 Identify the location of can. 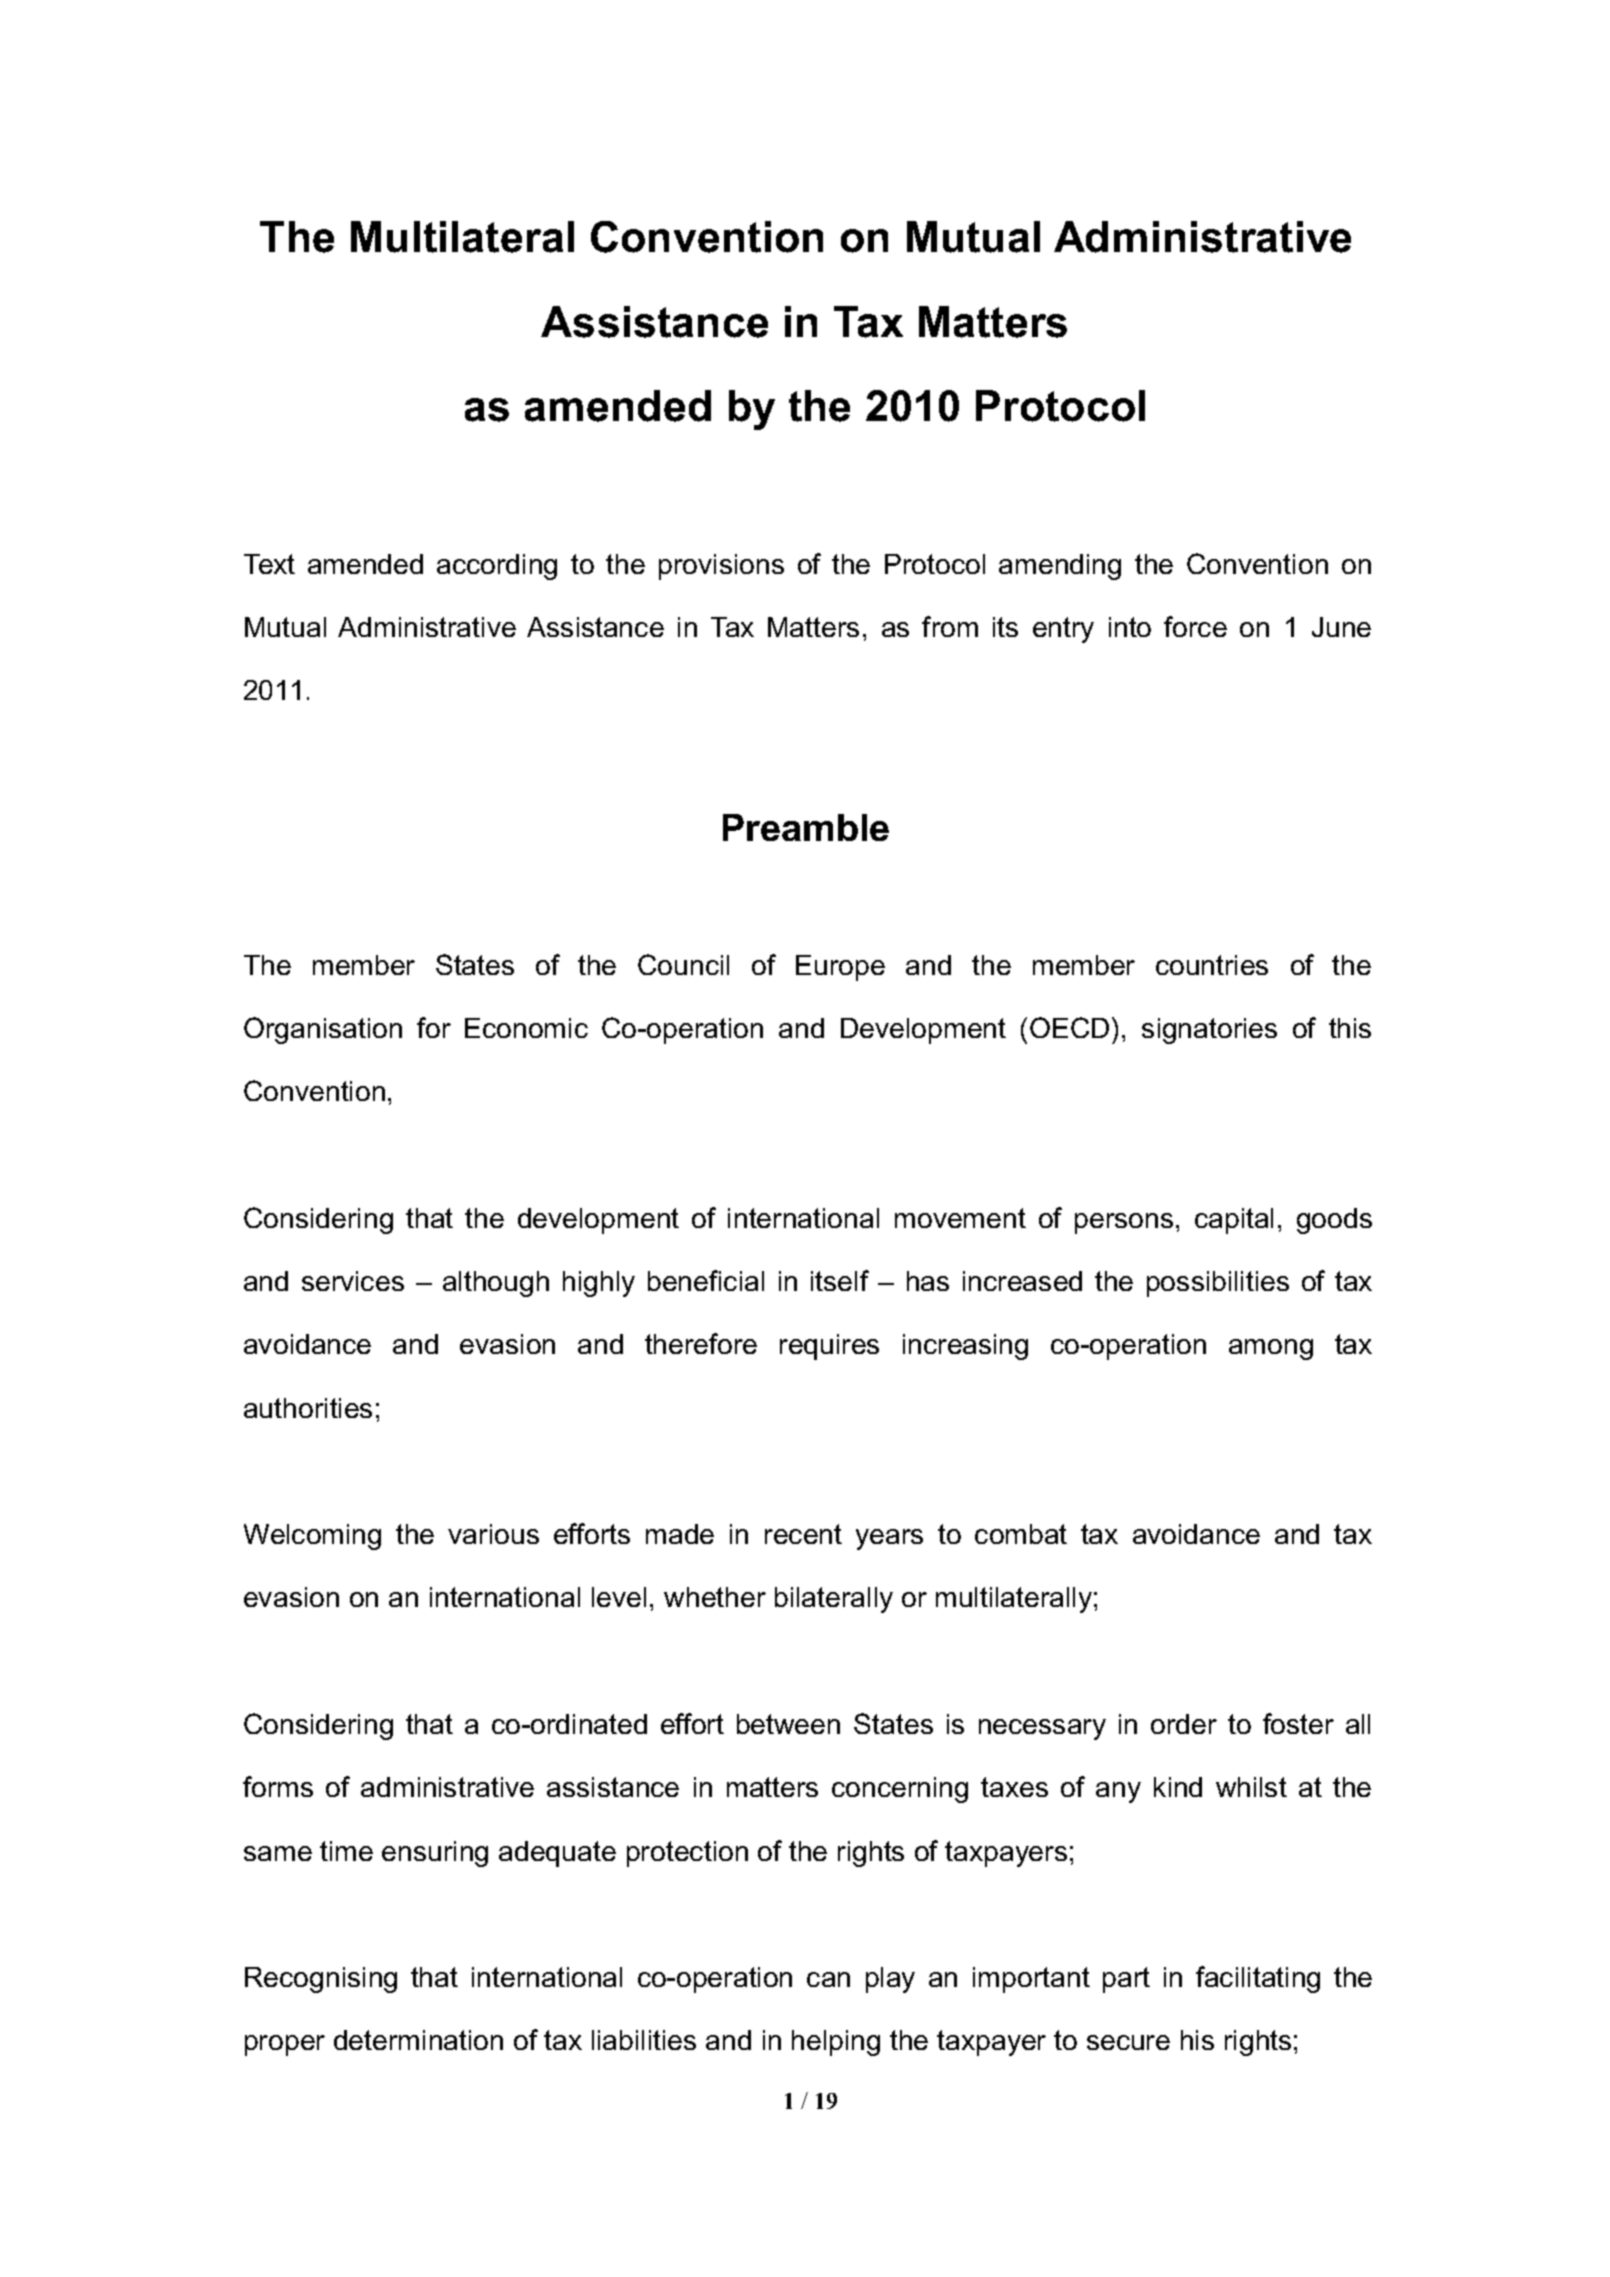
(828, 1979).
